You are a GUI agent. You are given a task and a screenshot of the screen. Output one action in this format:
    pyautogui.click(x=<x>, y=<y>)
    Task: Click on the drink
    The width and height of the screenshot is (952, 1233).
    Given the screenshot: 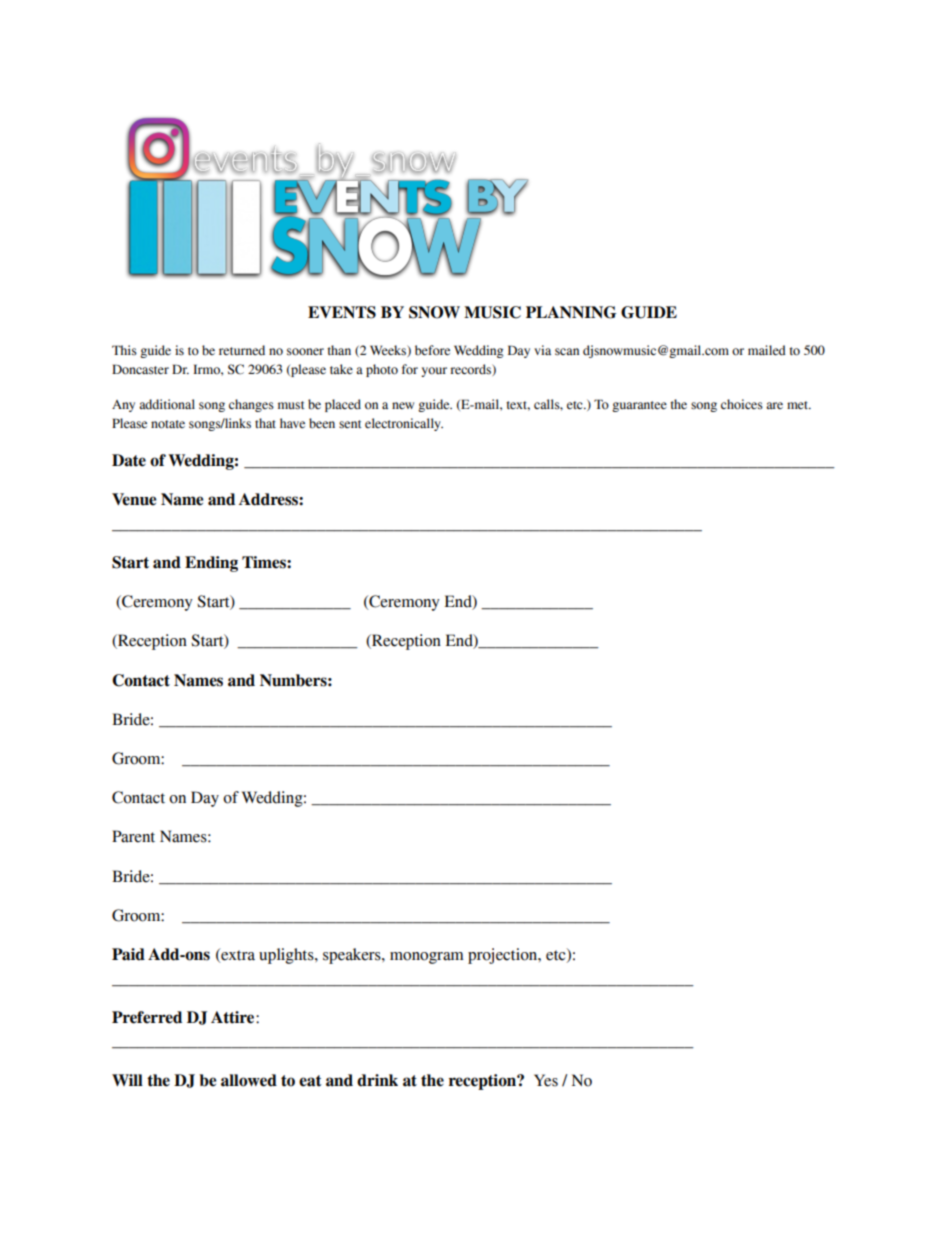 What is the action you would take?
    pyautogui.click(x=377, y=1080)
